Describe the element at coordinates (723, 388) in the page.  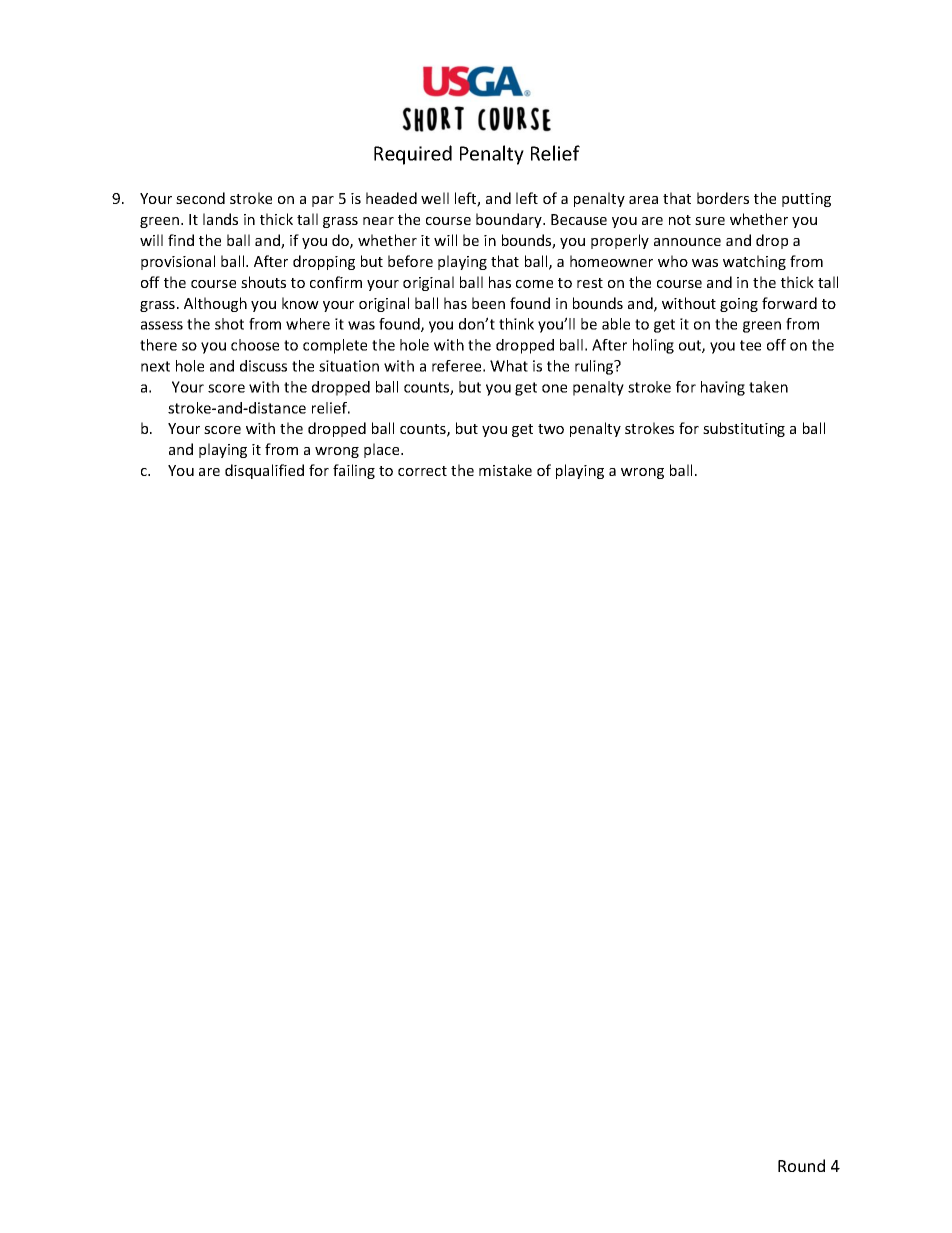
I see `having` at that location.
